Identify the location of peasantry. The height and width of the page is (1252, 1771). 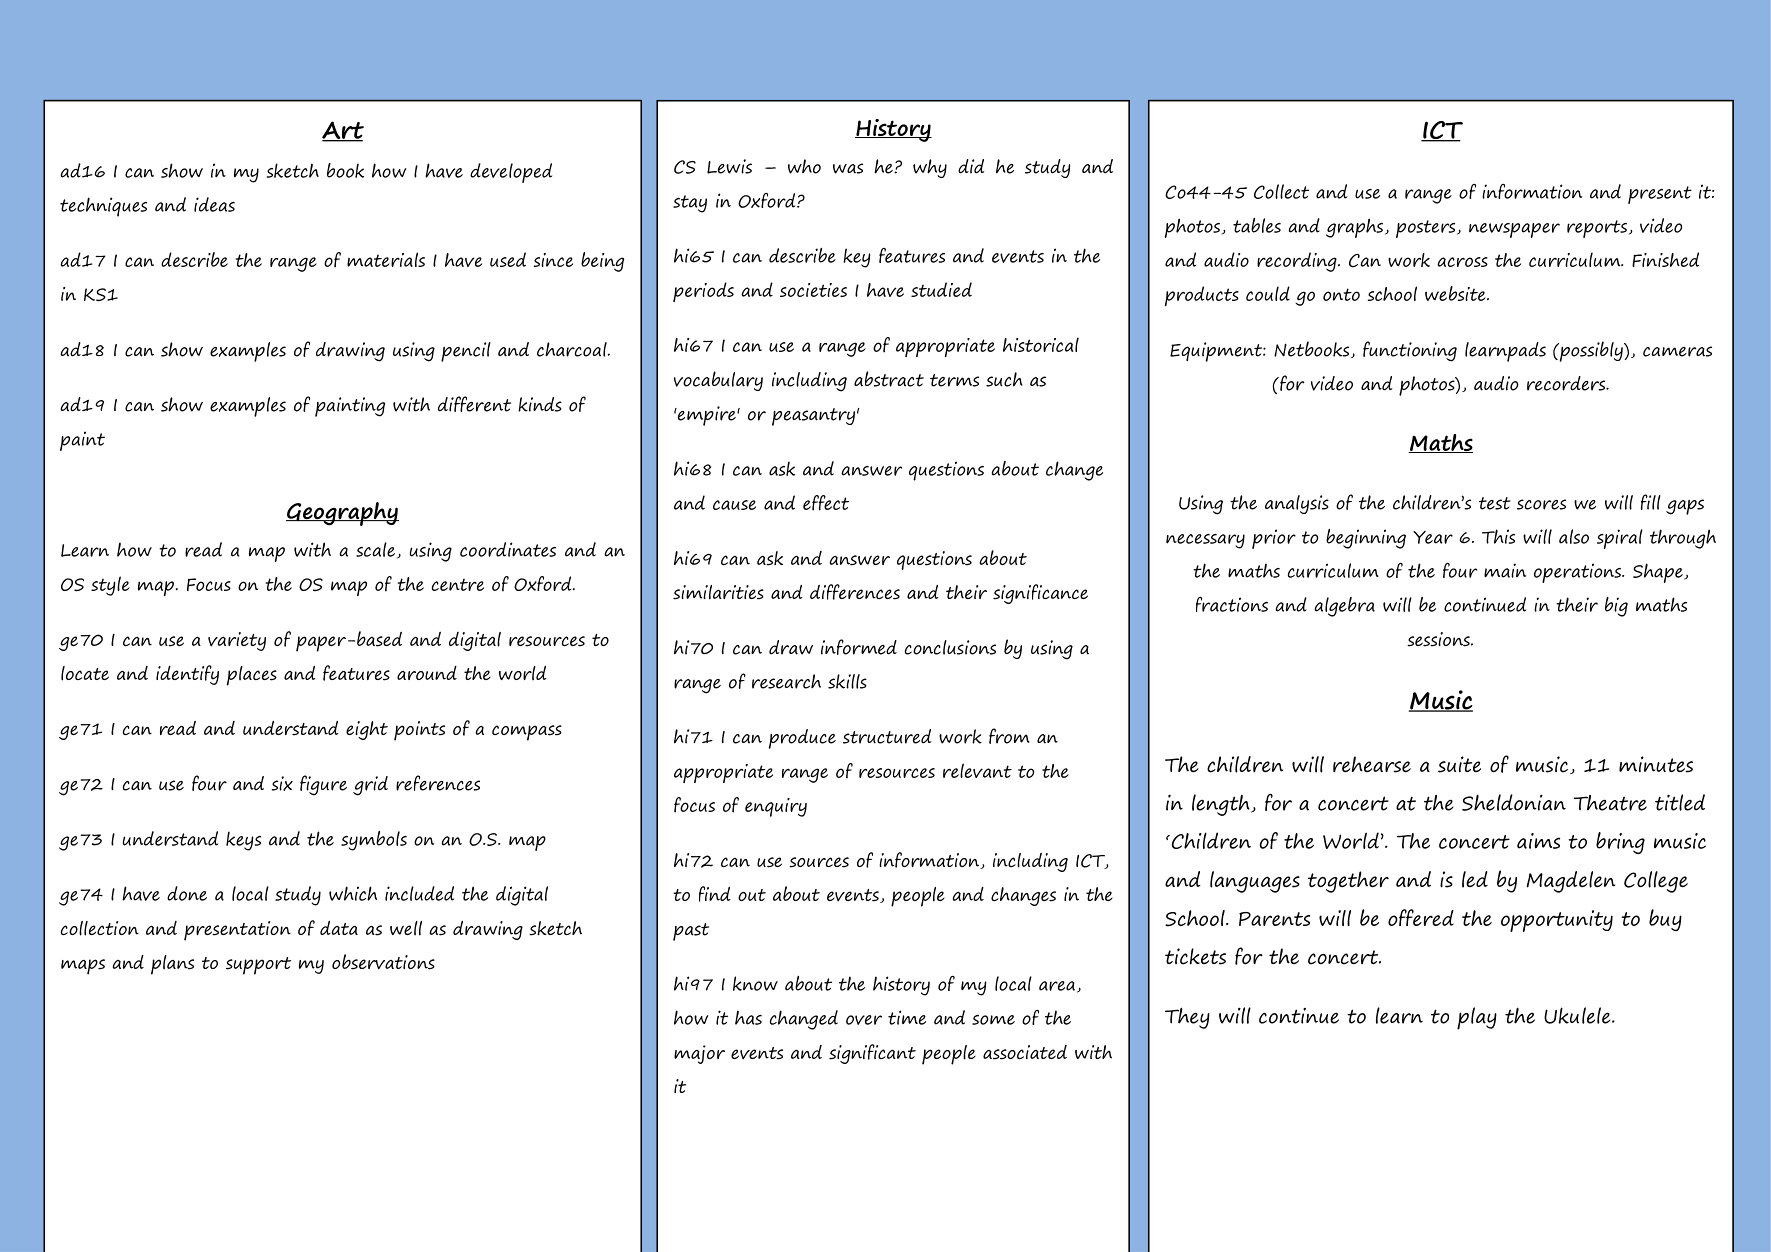
(813, 417).
